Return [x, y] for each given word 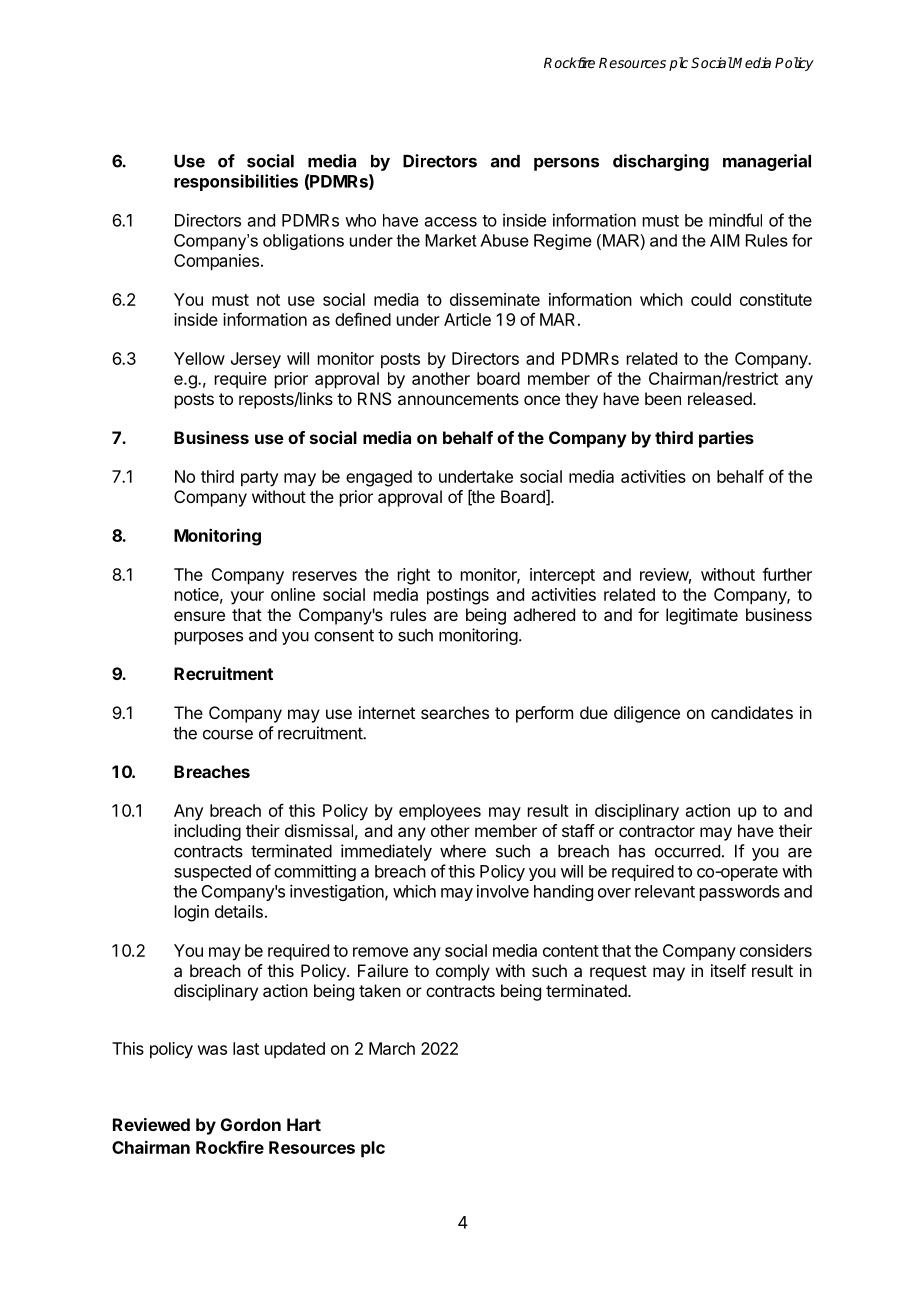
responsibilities [236, 182]
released [721, 398]
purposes [209, 638]
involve [503, 891]
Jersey [256, 360]
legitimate [702, 616]
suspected [212, 873]
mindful [735, 220]
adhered [544, 614]
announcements [458, 399]
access [451, 222]
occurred [687, 851]
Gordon [251, 1124]
